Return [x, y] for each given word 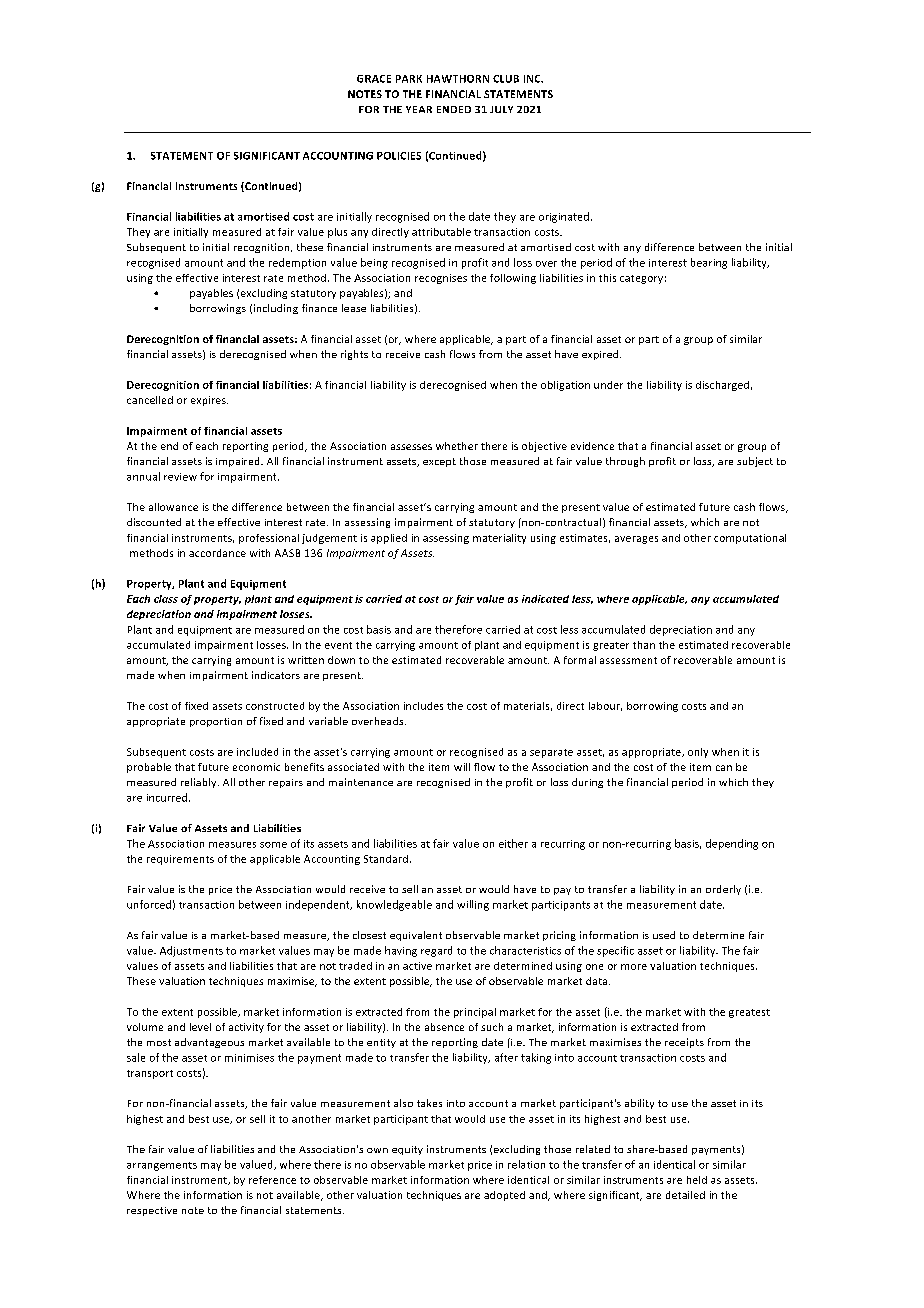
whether [457, 446]
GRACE [374, 79]
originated [564, 217]
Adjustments [191, 951]
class [166, 599]
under [608, 385]
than [644, 645]
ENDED [454, 109]
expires [209, 401]
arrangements [162, 1166]
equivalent [416, 936]
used [664, 935]
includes [423, 706]
